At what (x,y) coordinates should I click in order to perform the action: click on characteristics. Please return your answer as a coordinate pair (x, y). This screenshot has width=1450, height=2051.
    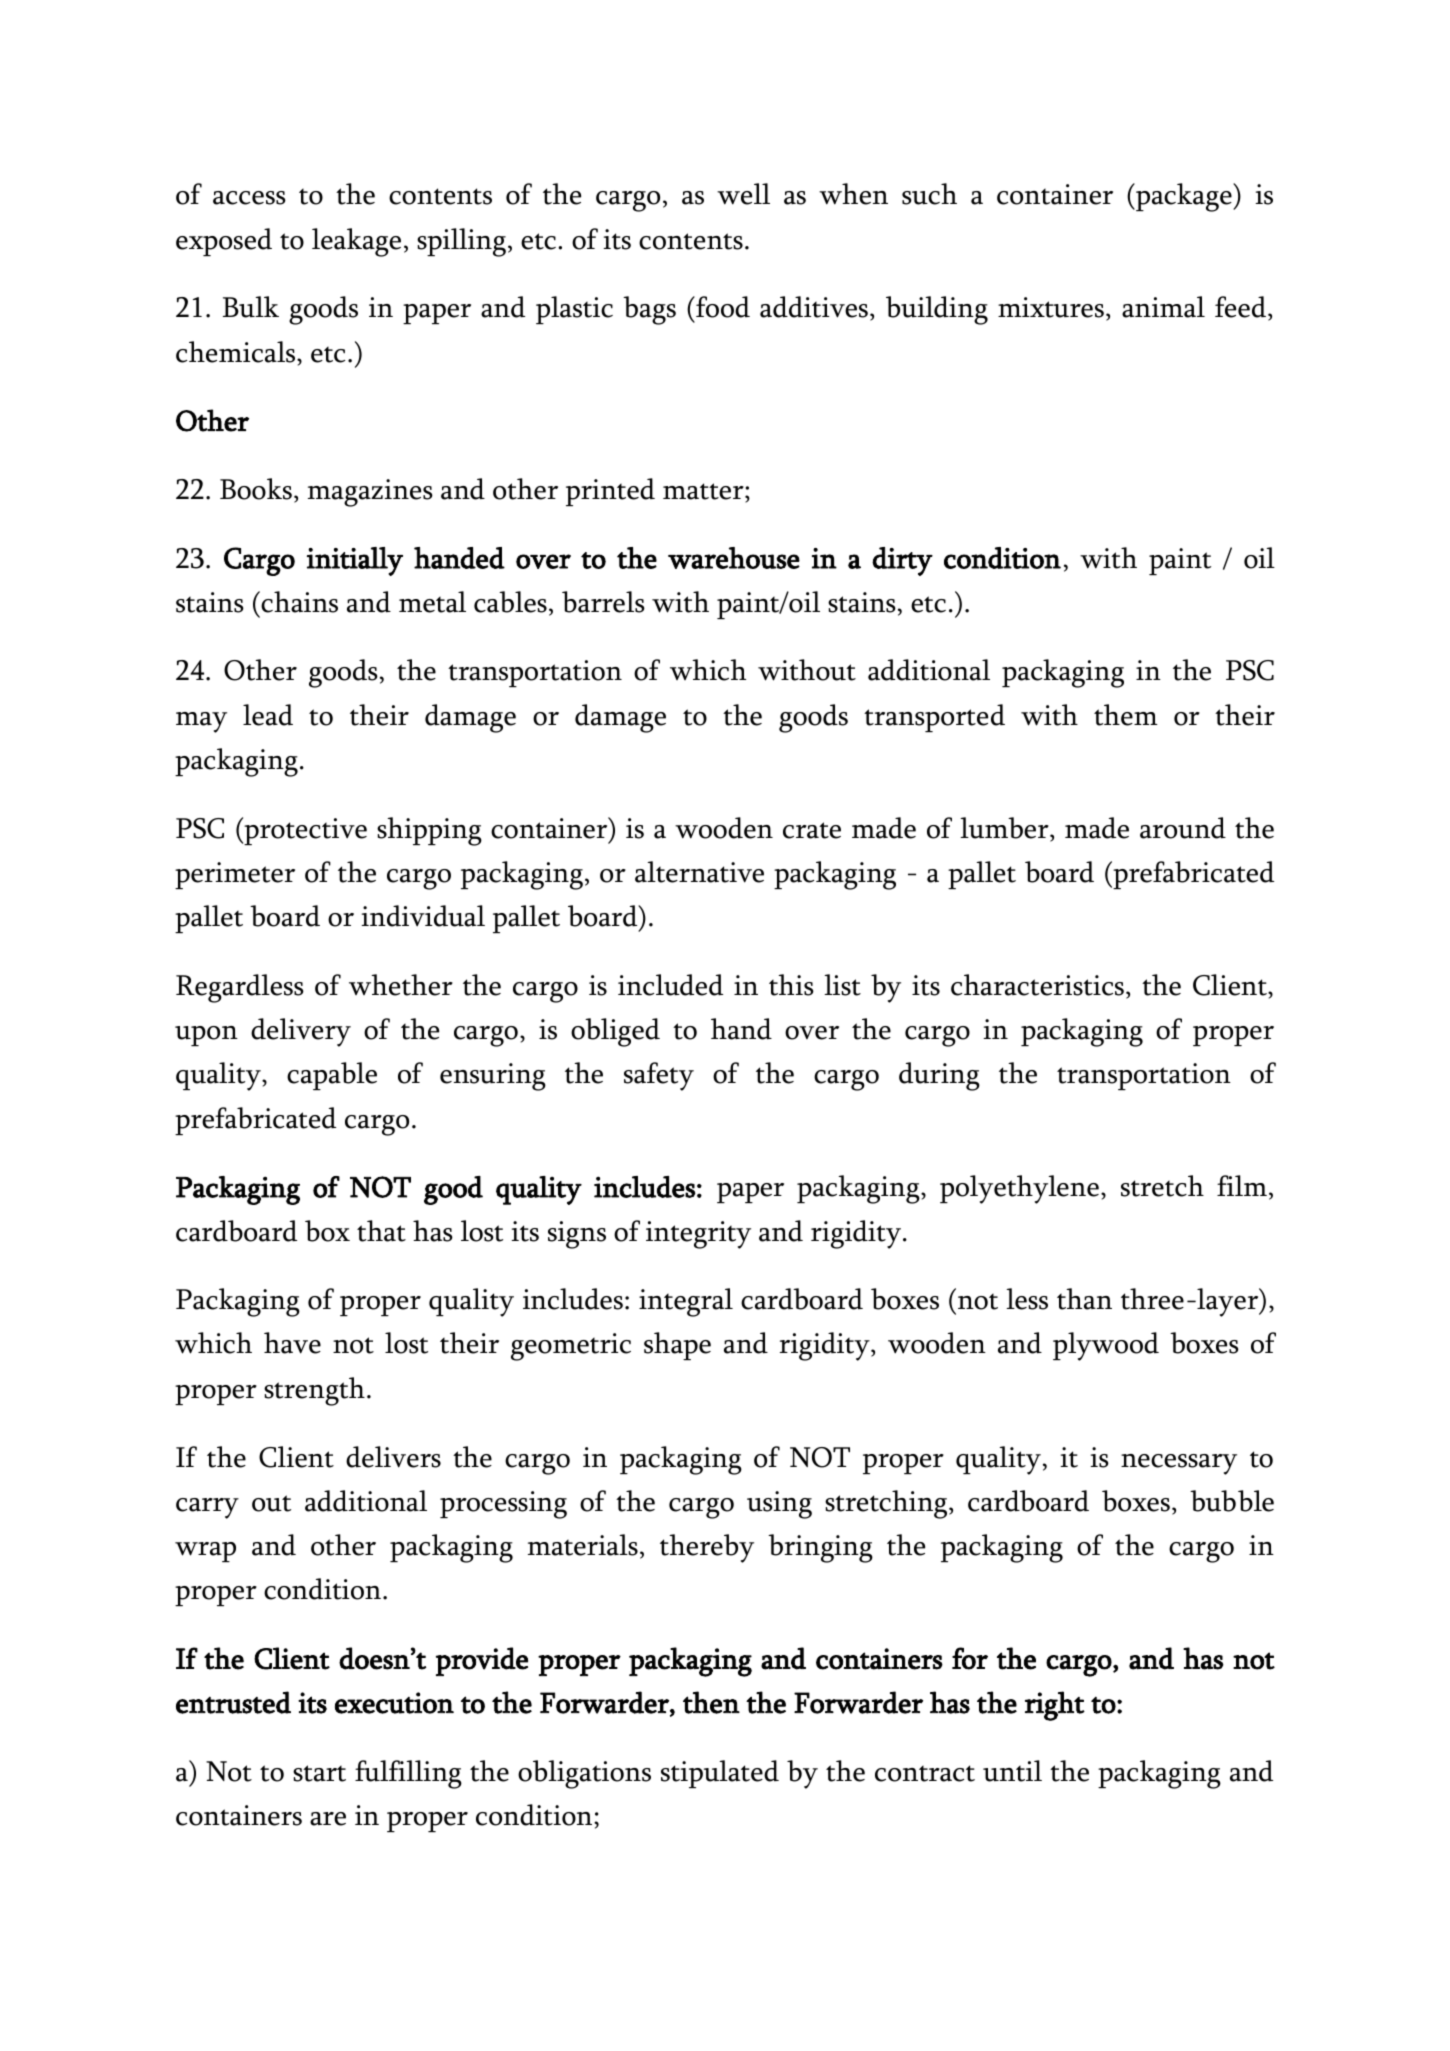
    Looking at the image, I should click on (1037, 985).
